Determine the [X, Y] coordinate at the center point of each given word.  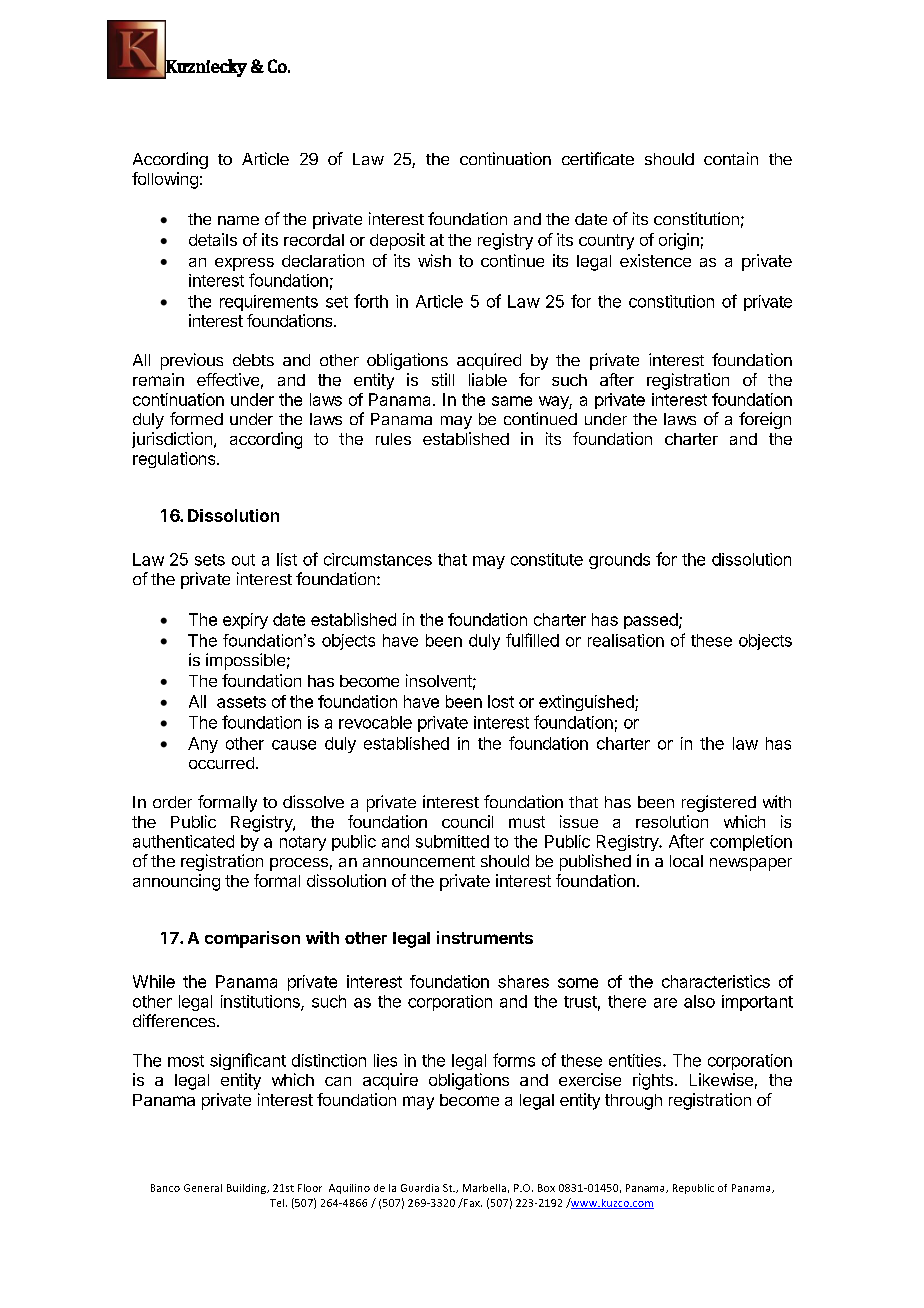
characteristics [716, 981]
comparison [252, 939]
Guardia [420, 1188]
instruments [485, 937]
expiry [245, 621]
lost [501, 701]
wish [434, 260]
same [512, 401]
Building [248, 1189]
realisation [626, 640]
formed [196, 418]
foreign [765, 420]
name [238, 220]
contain [731, 158]
